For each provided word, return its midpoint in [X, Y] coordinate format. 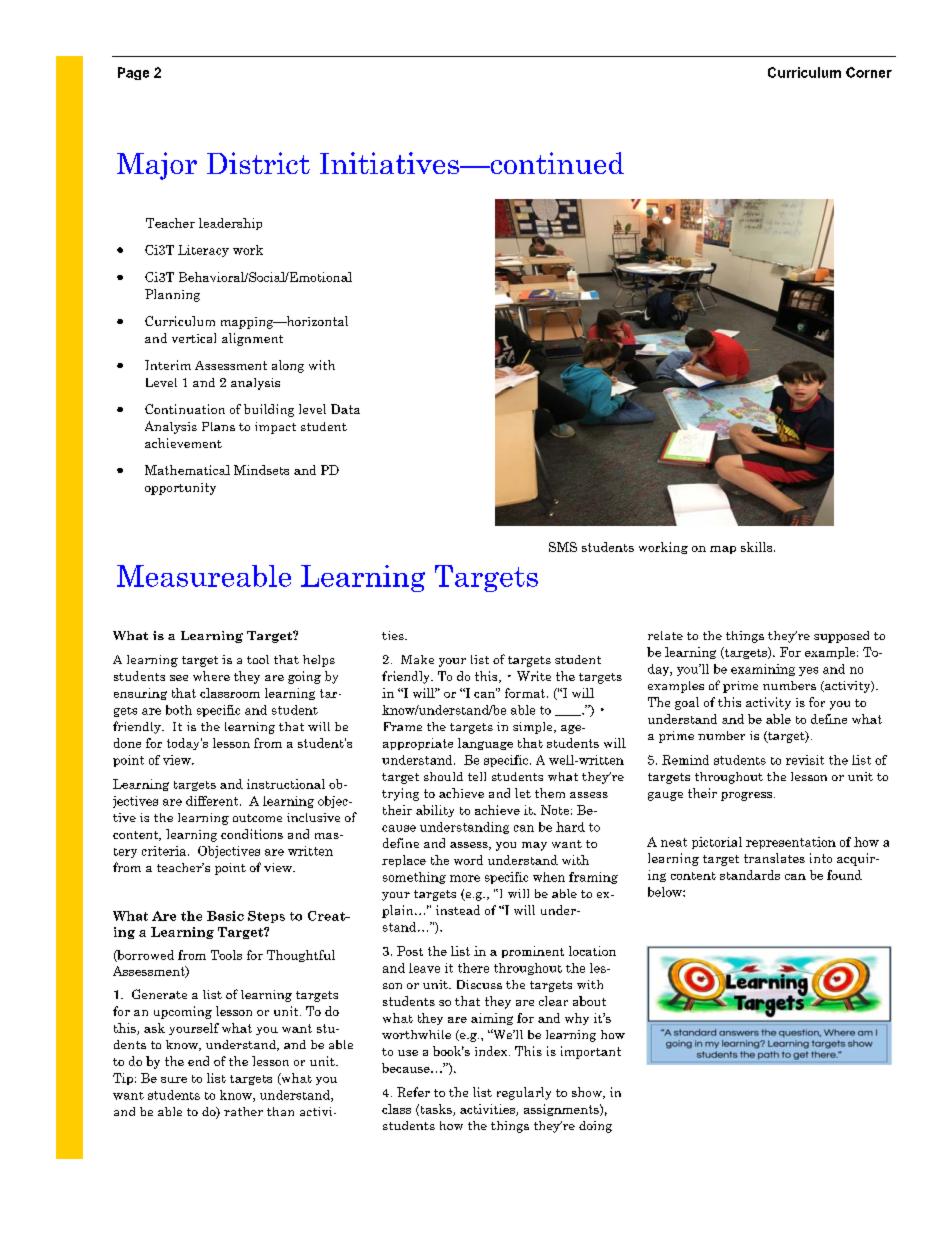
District [258, 163]
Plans [218, 426]
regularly [524, 1093]
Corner [869, 72]
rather [243, 1111]
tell [477, 776]
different [213, 801]
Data [345, 409]
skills [758, 547]
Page [133, 73]
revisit [805, 760]
